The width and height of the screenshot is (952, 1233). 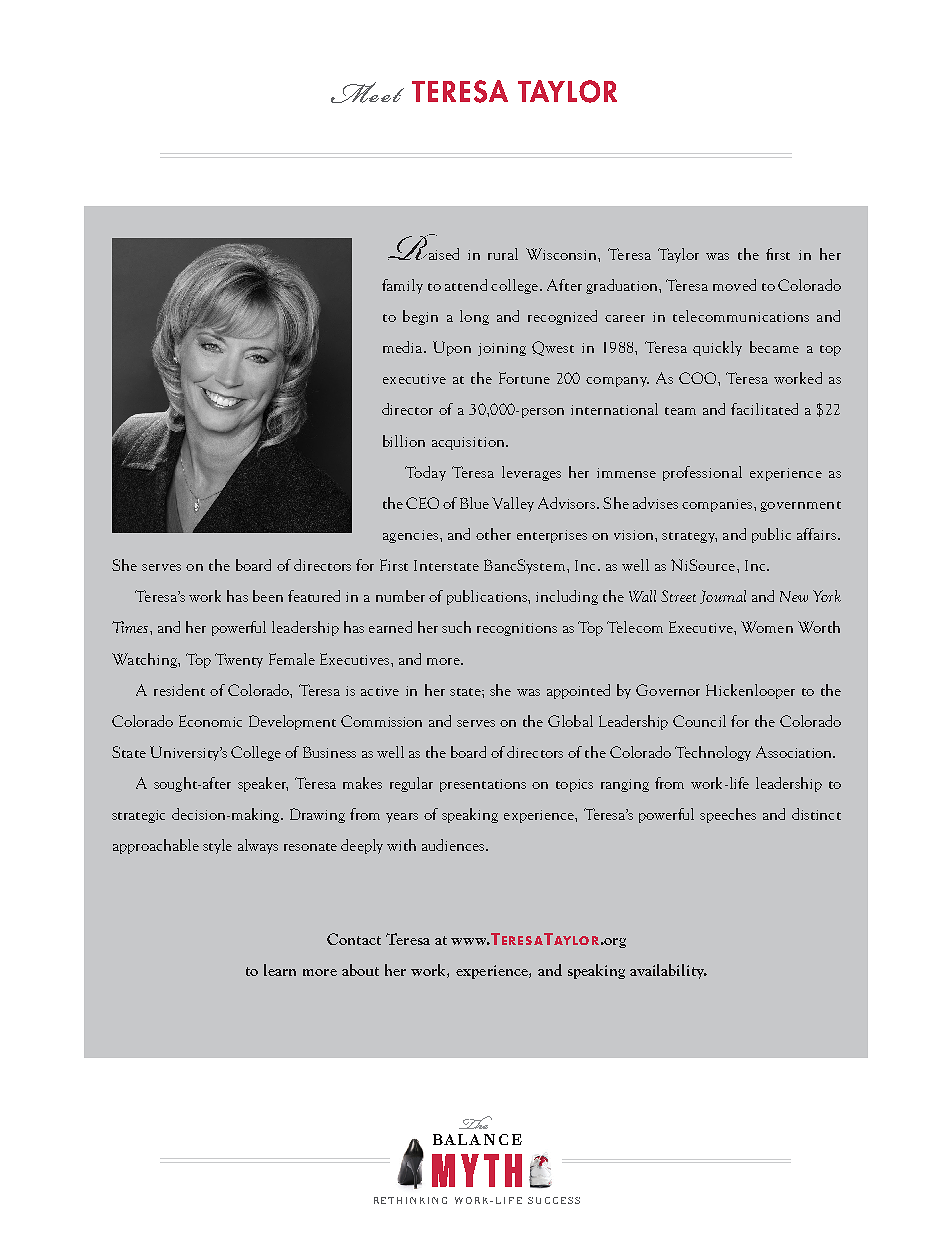 I want to click on moved, so click(x=734, y=285).
